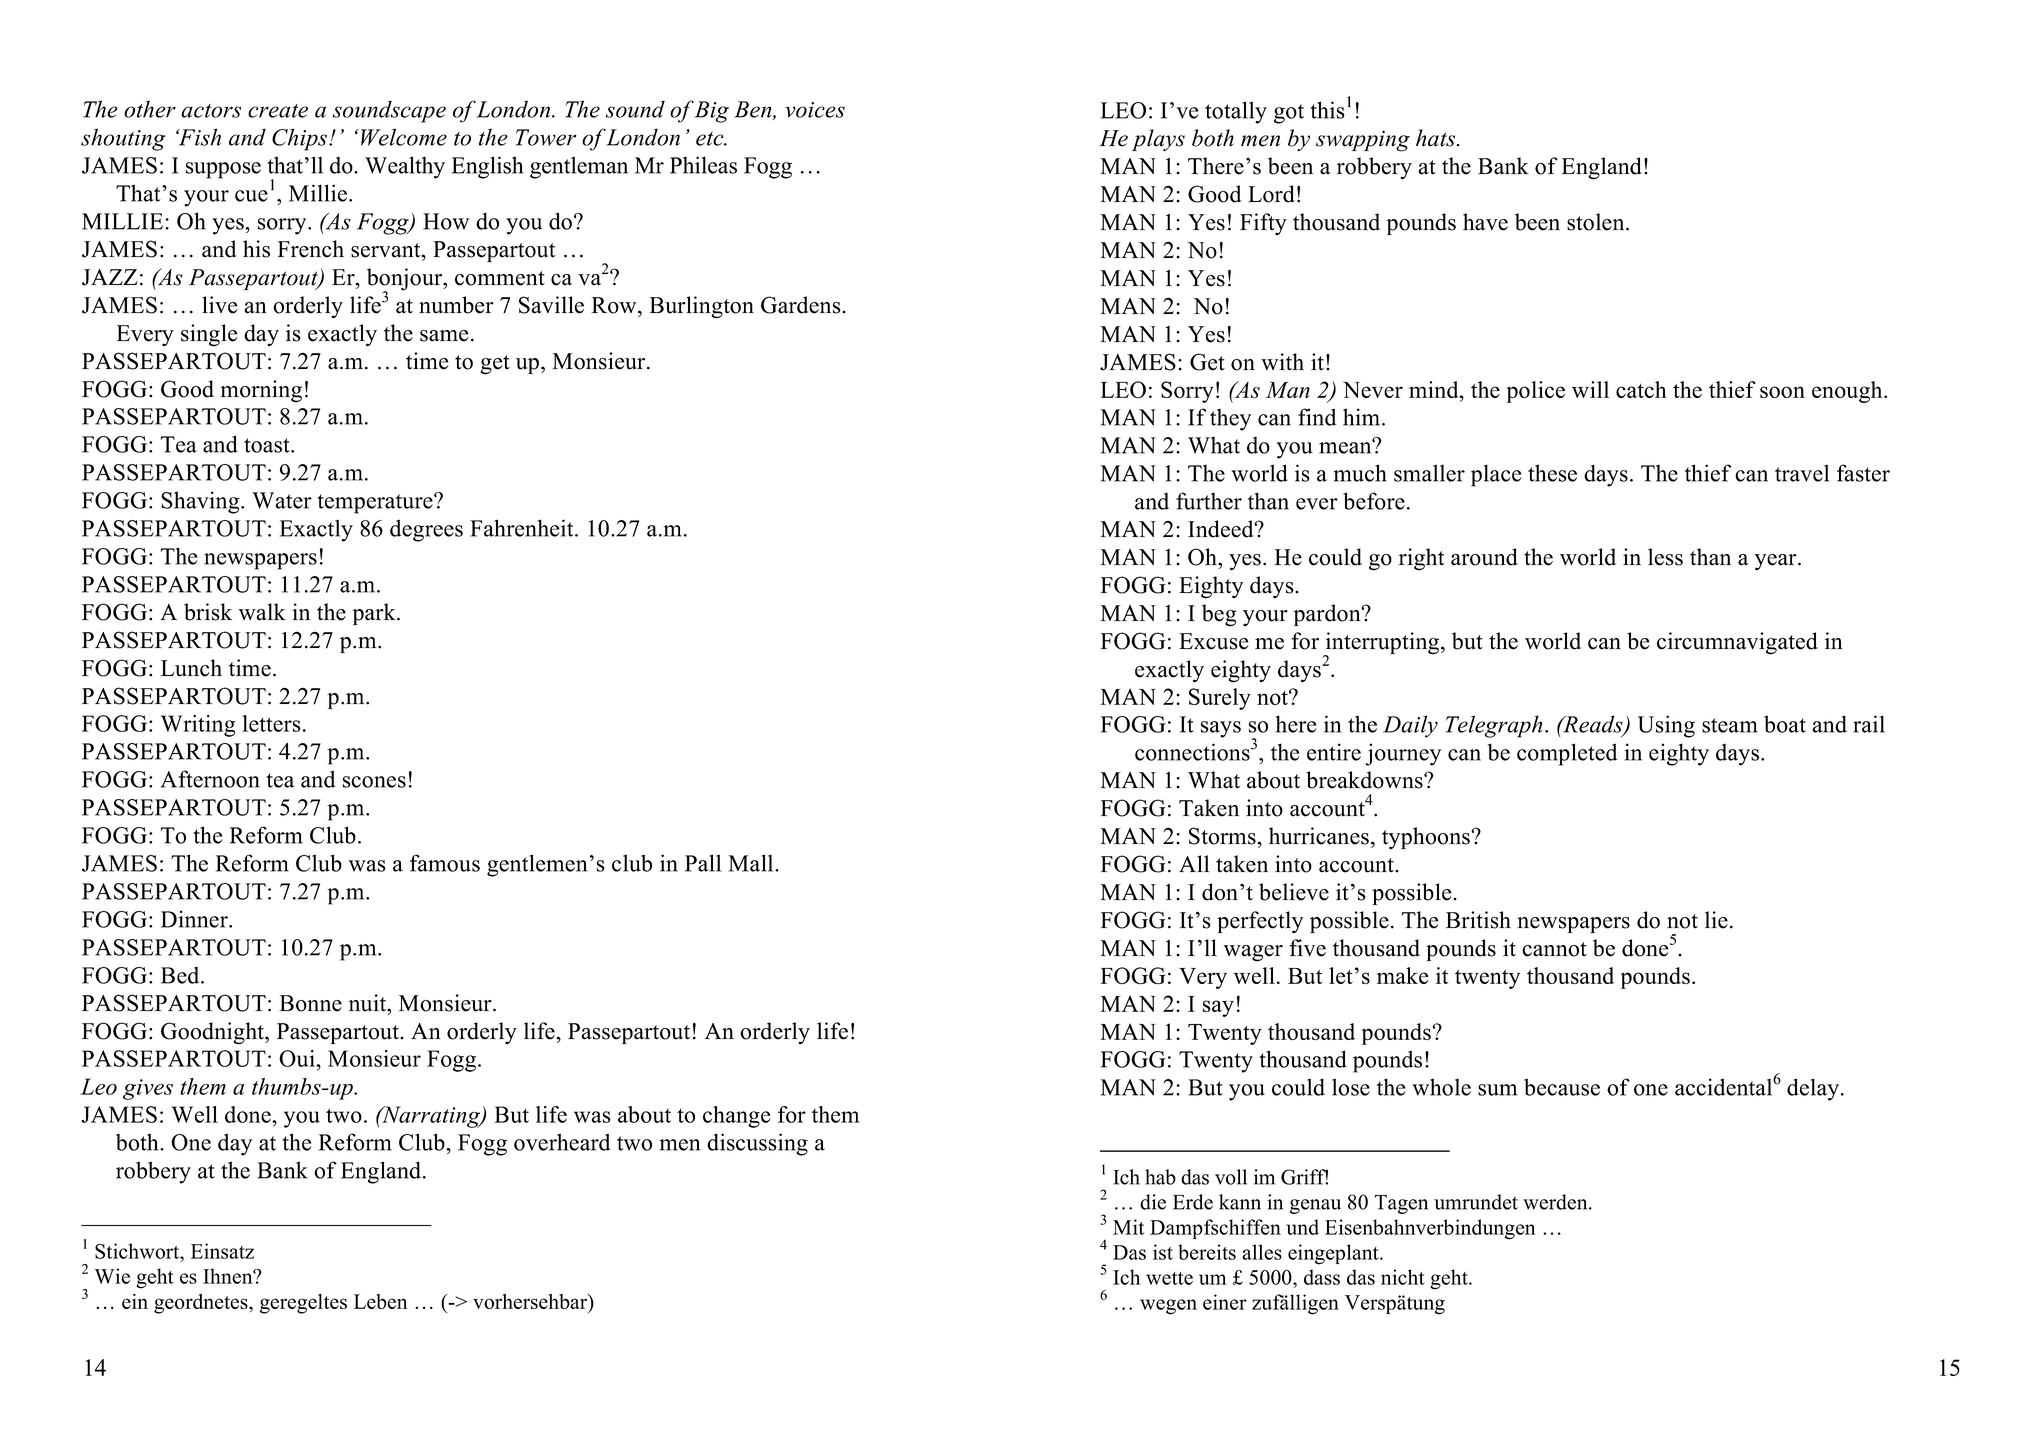 This image has width=2037, height=1445. What do you see at coordinates (1437, 138) in the image?
I see `hats` at bounding box center [1437, 138].
